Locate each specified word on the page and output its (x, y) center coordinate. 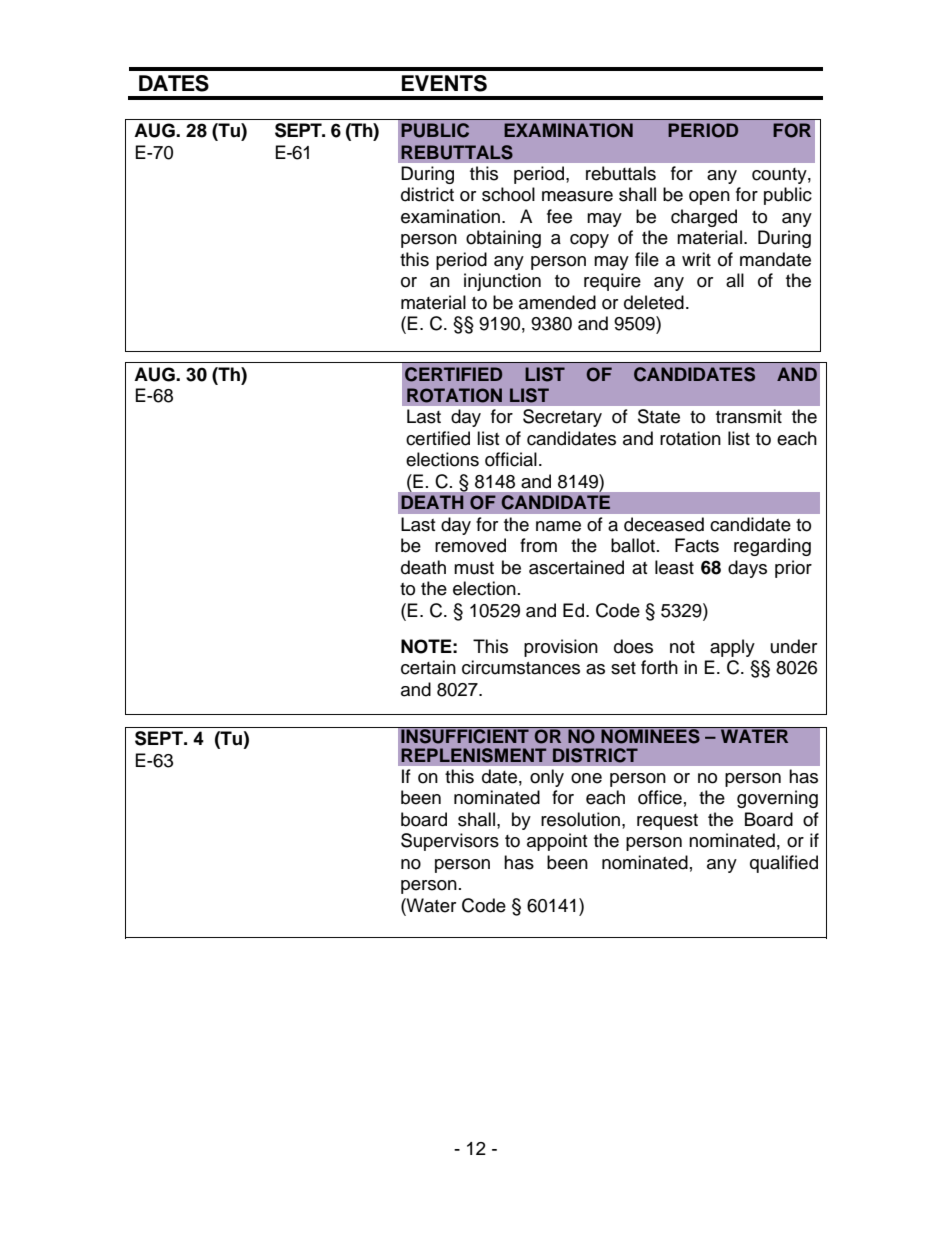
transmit (749, 416)
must (474, 568)
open (709, 198)
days (747, 569)
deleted (654, 302)
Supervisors (450, 842)
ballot (633, 545)
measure (577, 196)
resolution (582, 819)
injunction (502, 282)
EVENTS (444, 83)
